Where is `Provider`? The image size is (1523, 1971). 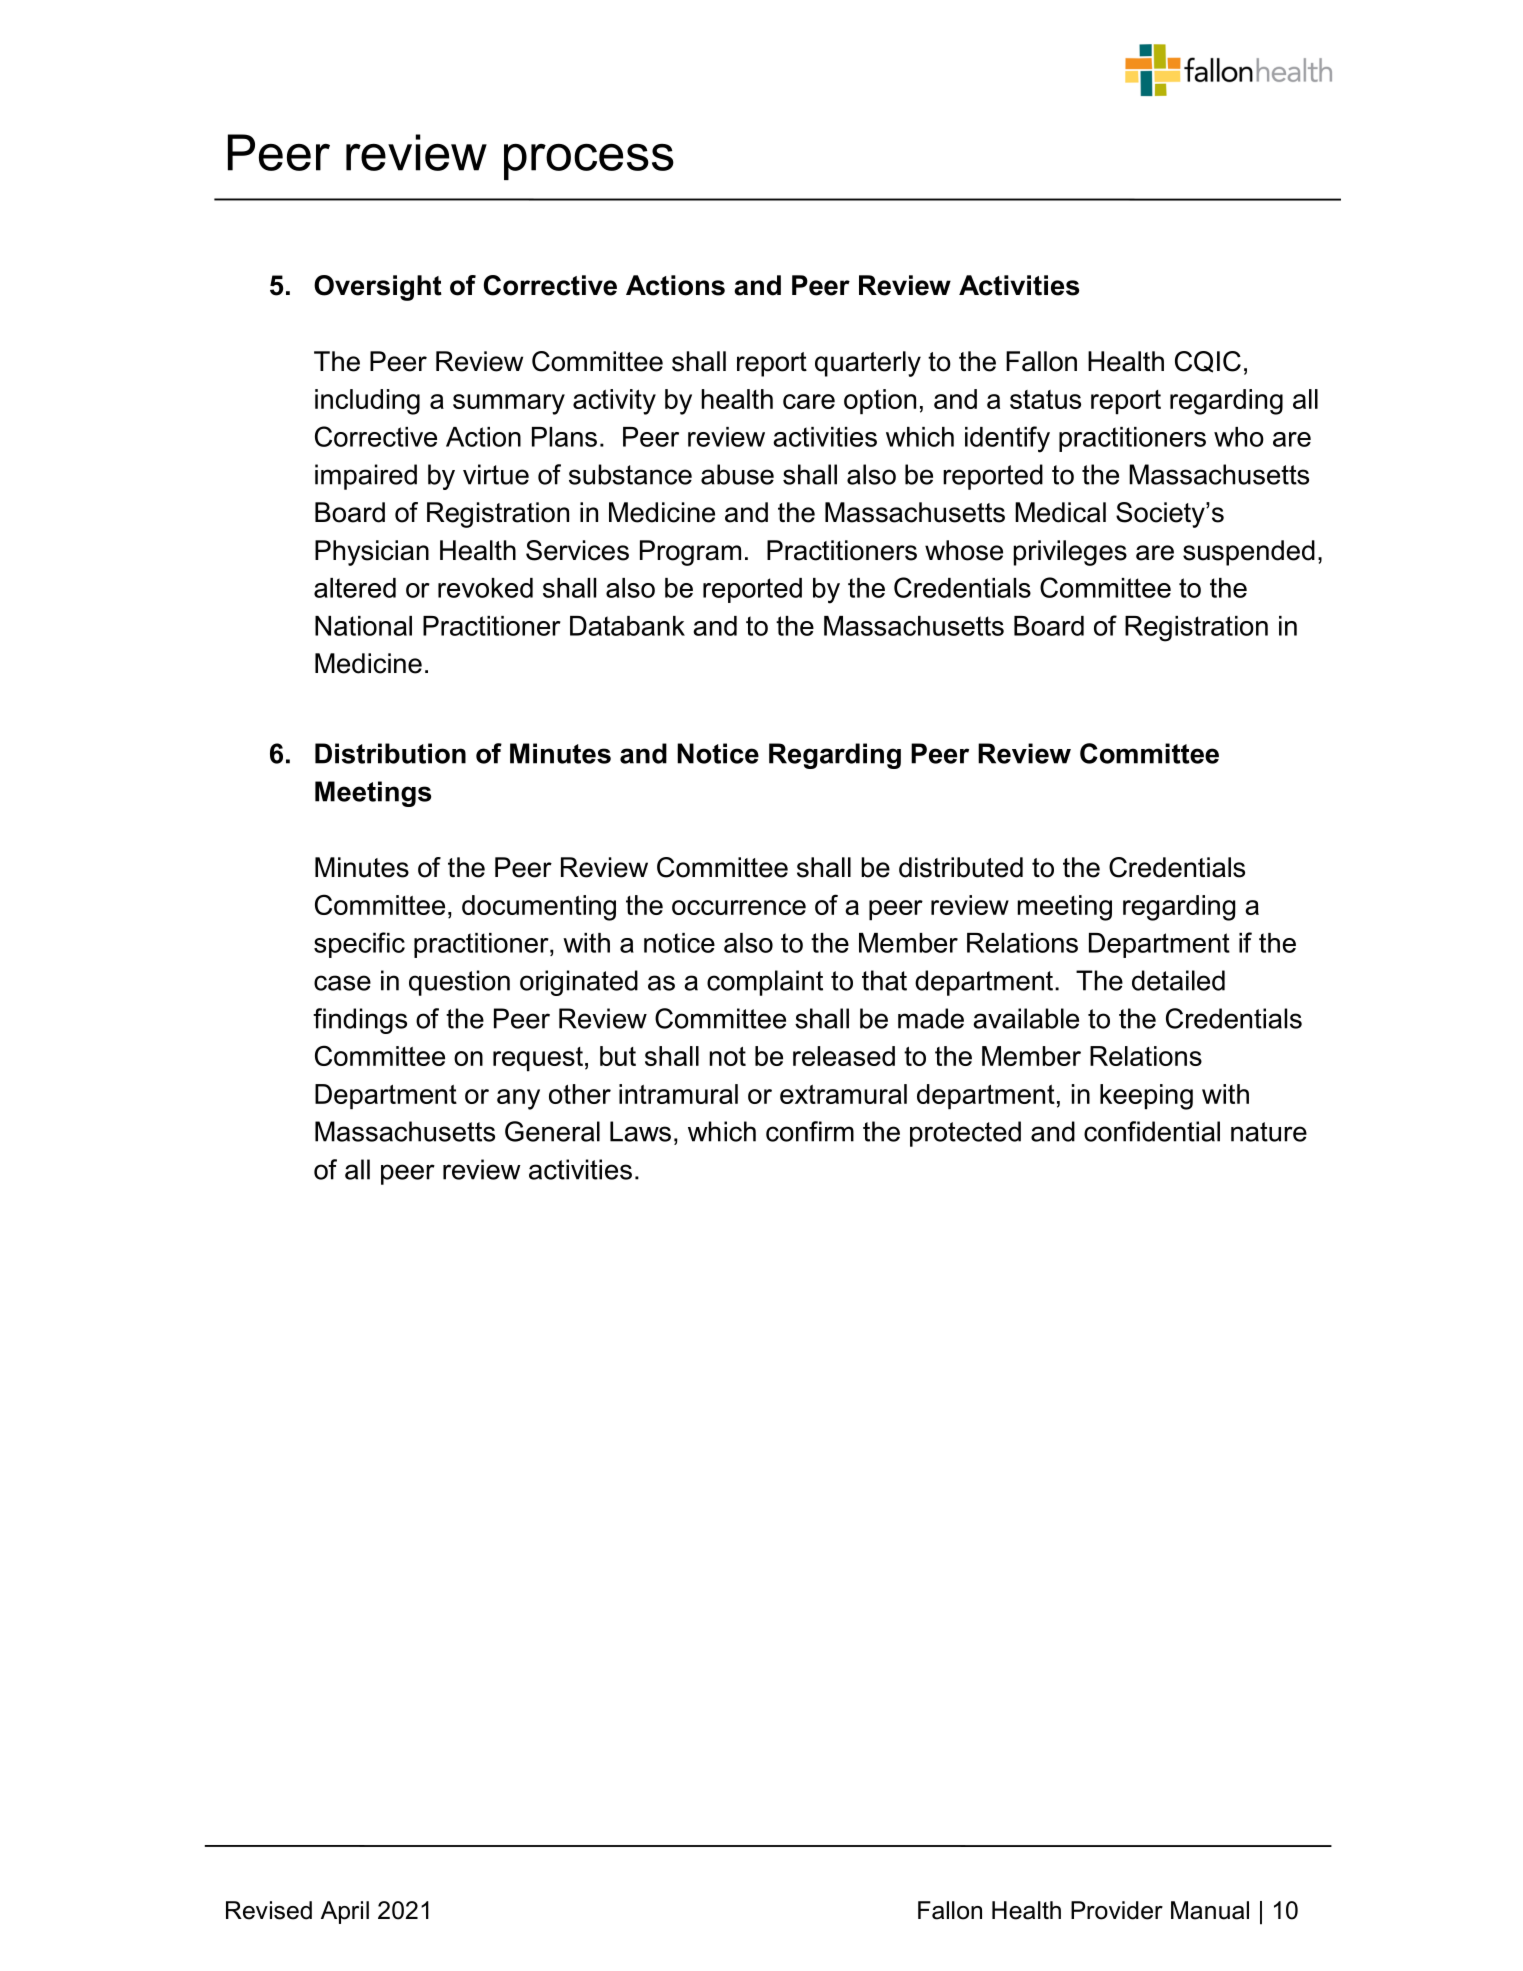 Provider is located at coordinates (1117, 1910).
